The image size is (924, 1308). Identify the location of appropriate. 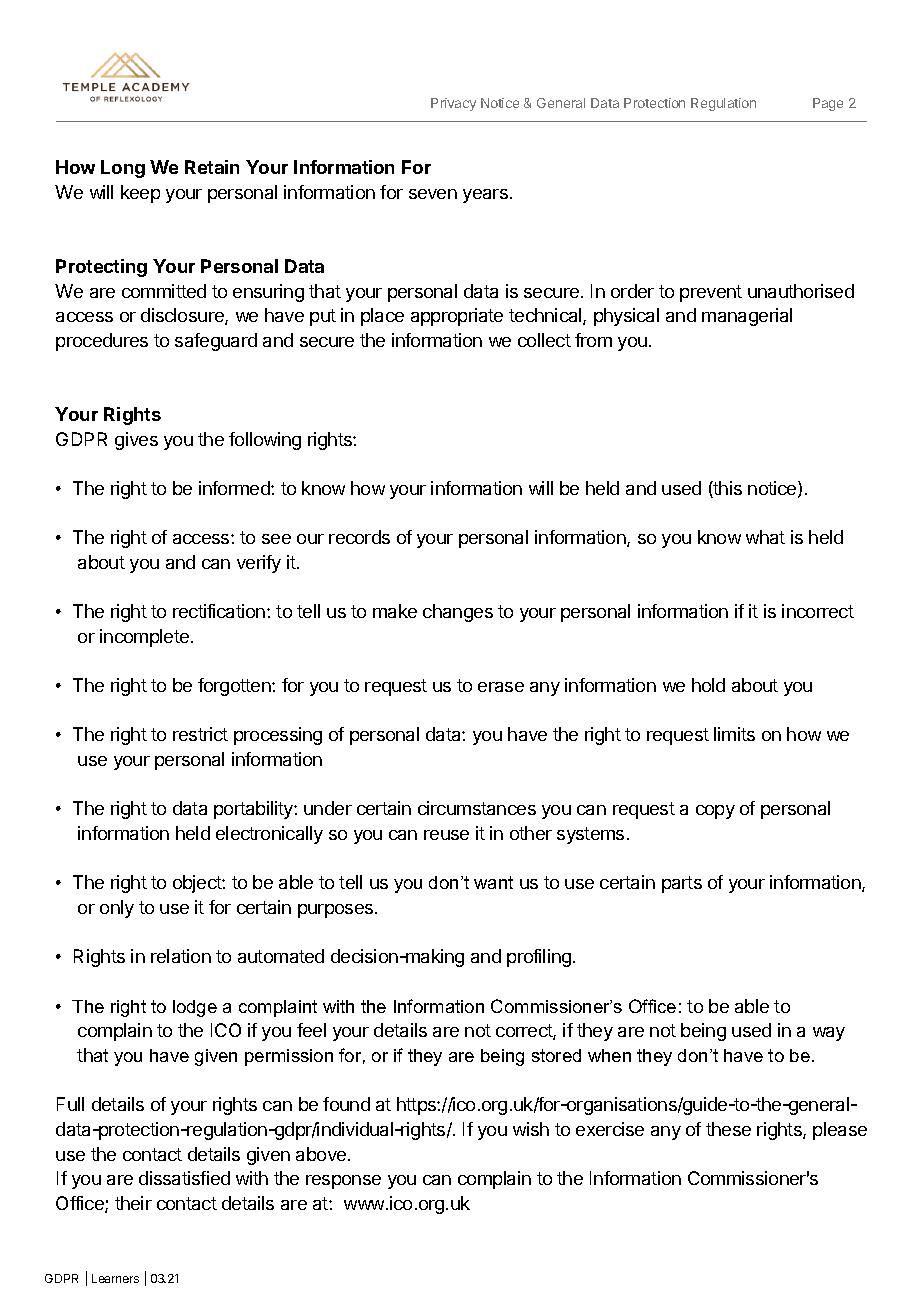
(457, 317).
